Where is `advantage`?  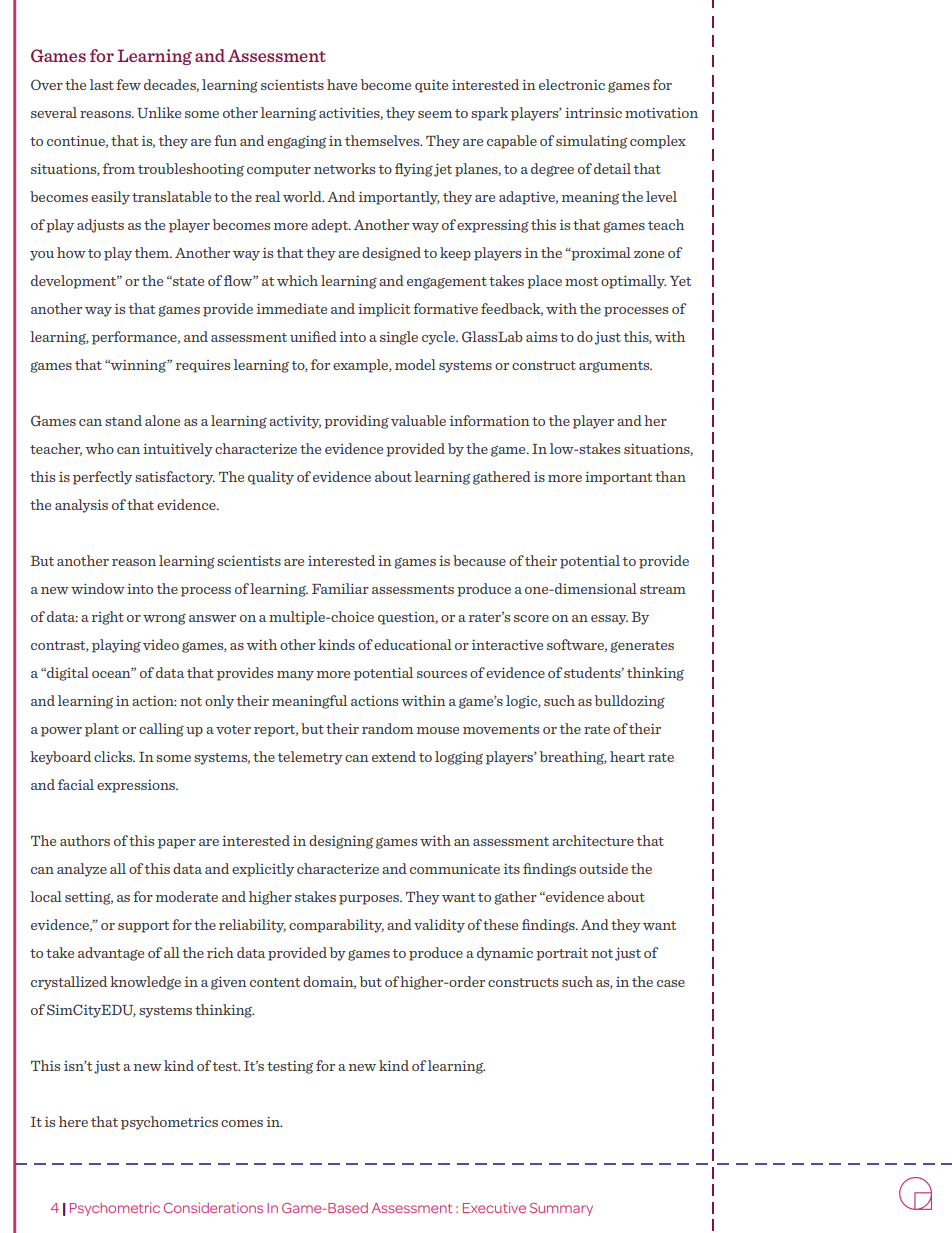 advantage is located at coordinates (111, 954).
